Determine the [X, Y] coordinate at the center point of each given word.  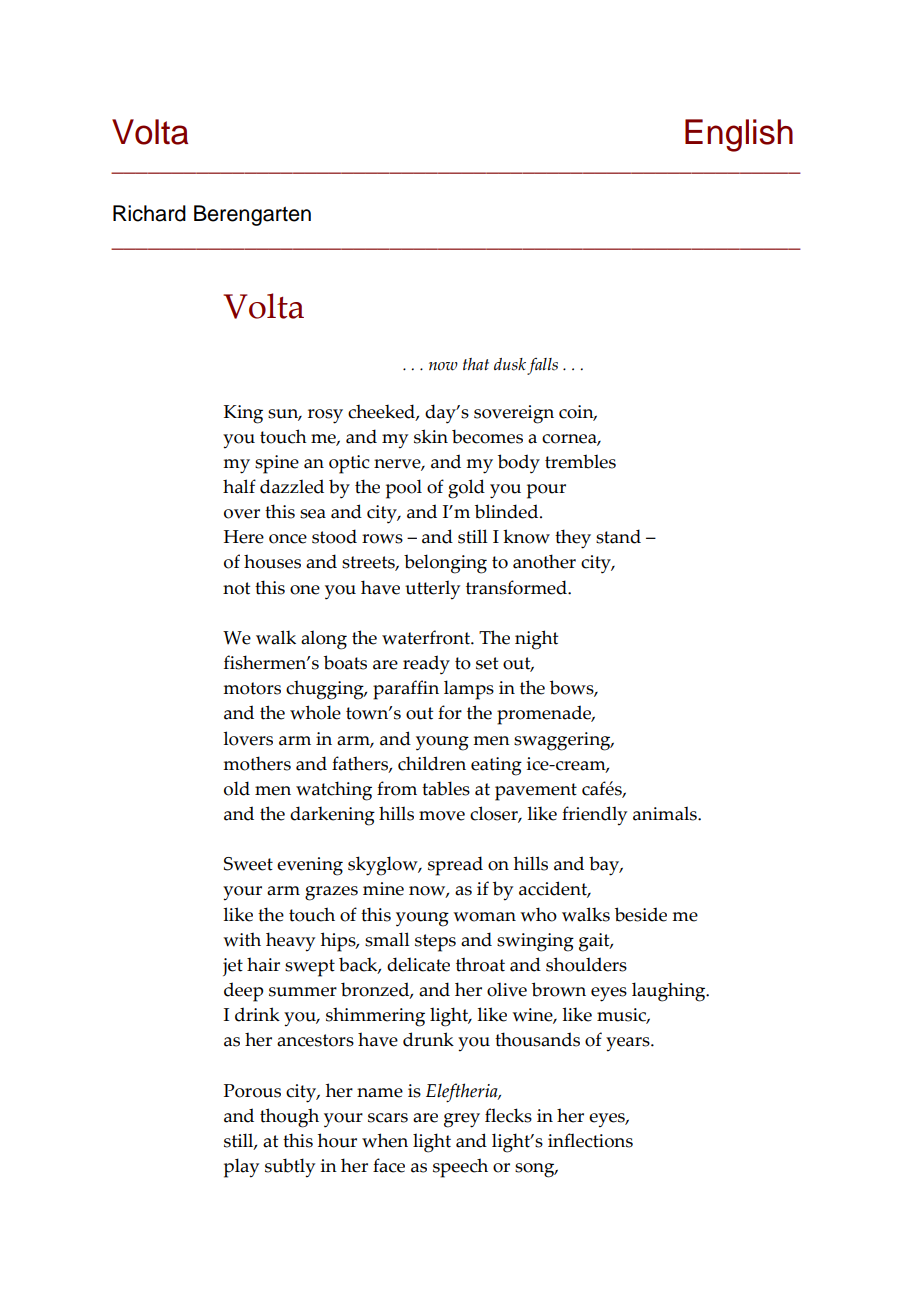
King [243, 414]
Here [244, 537]
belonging [445, 564]
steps [435, 943]
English [739, 135]
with [242, 939]
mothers [257, 763]
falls [542, 366]
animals [666, 813]
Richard [149, 213]
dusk [510, 364]
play [241, 1168]
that [476, 364]
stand [618, 536]
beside [641, 914]
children [432, 763]
